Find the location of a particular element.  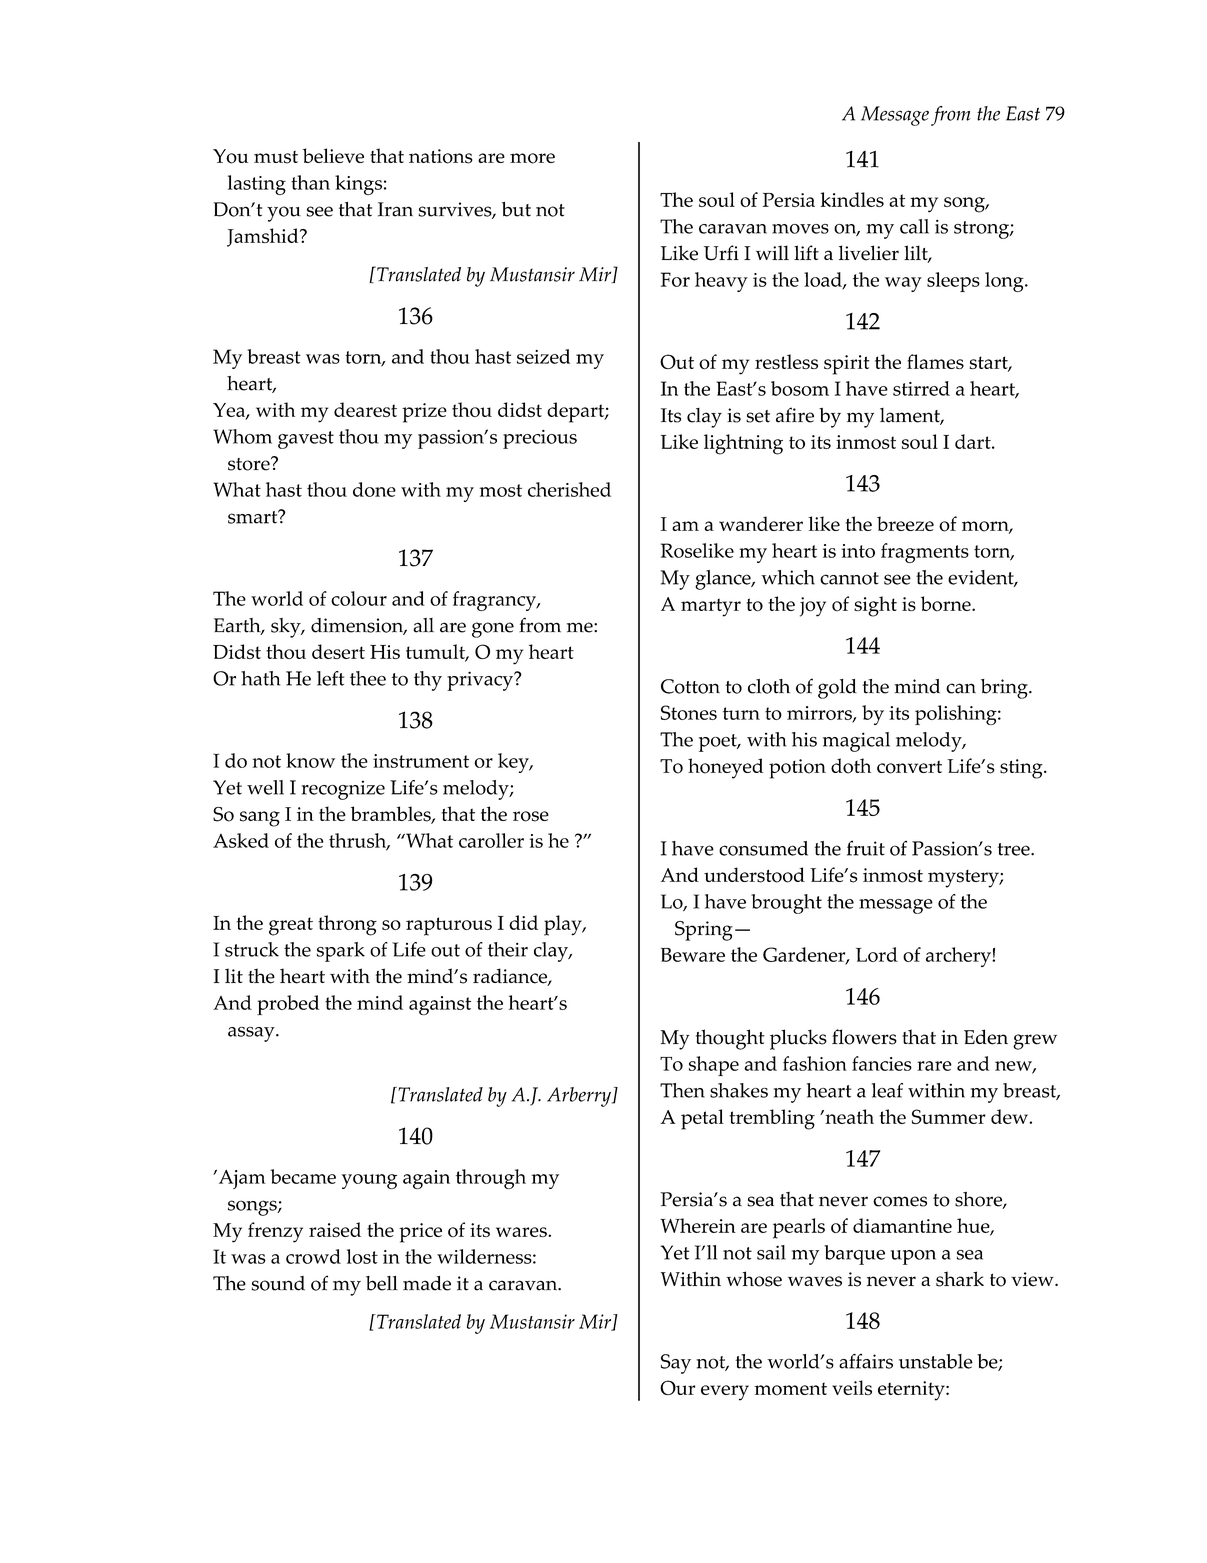

colour is located at coordinates (359, 598).
